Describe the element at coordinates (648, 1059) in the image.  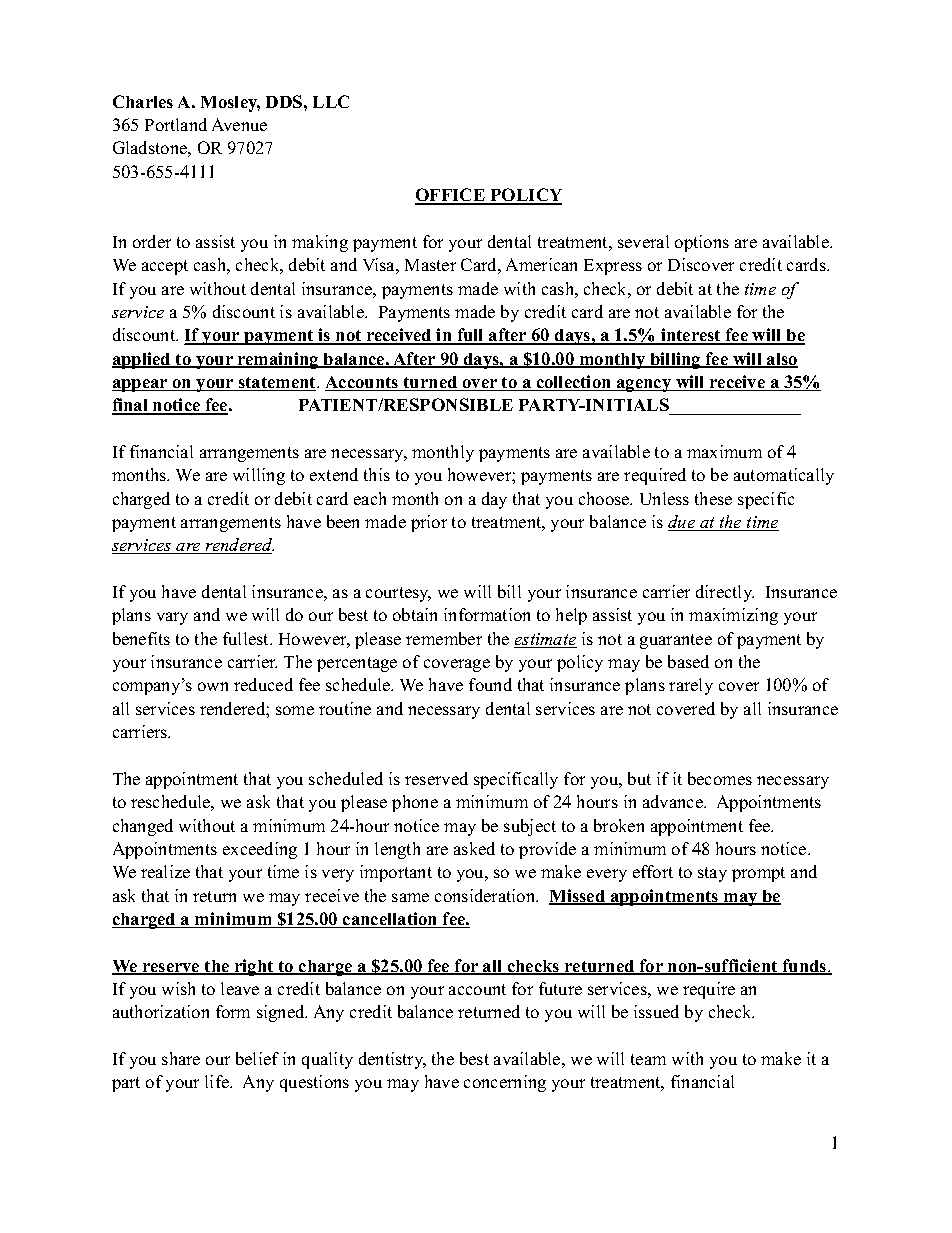
I see `team` at that location.
